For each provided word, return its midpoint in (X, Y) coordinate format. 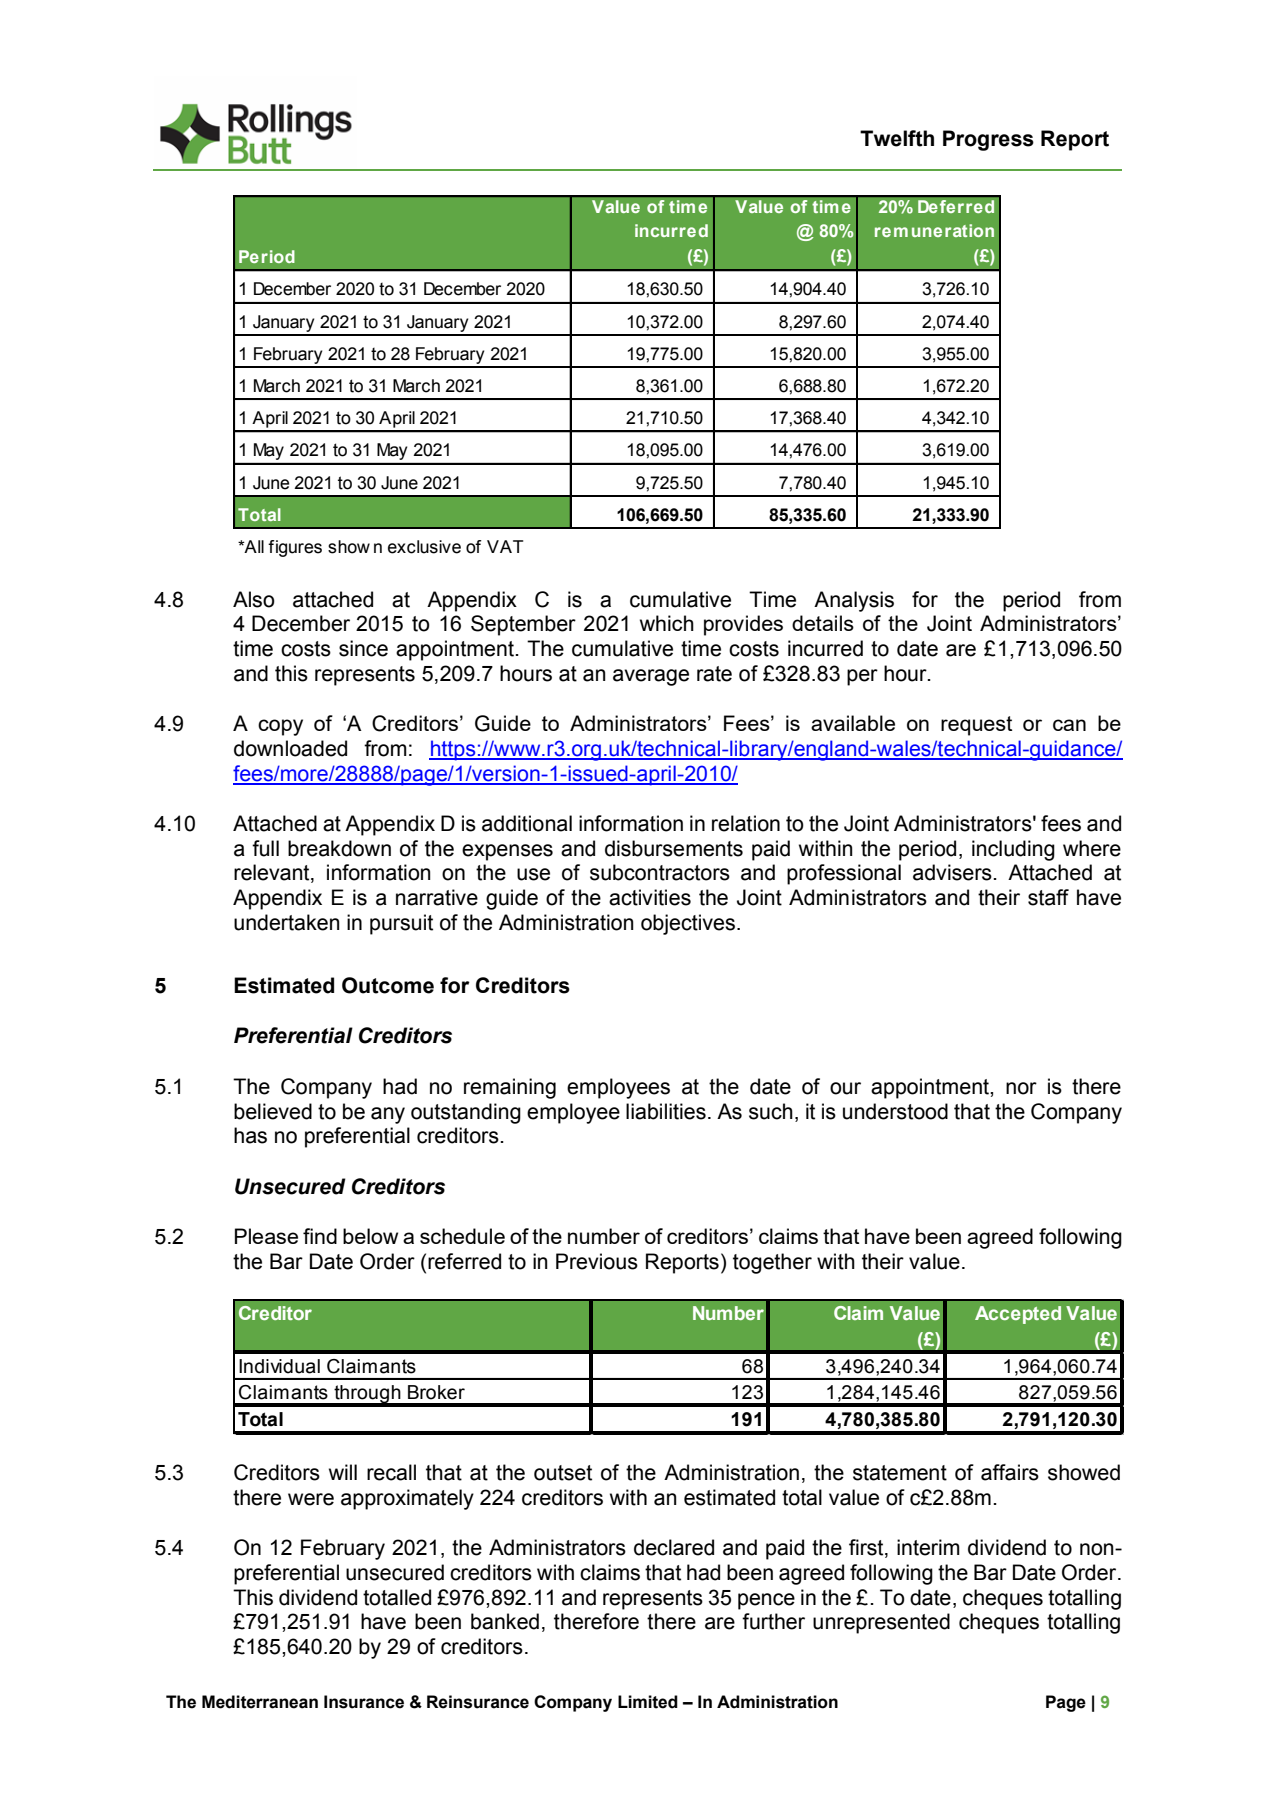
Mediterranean (260, 1702)
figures (295, 548)
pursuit (401, 924)
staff (1048, 897)
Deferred (956, 207)
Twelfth (897, 138)
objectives (688, 924)
